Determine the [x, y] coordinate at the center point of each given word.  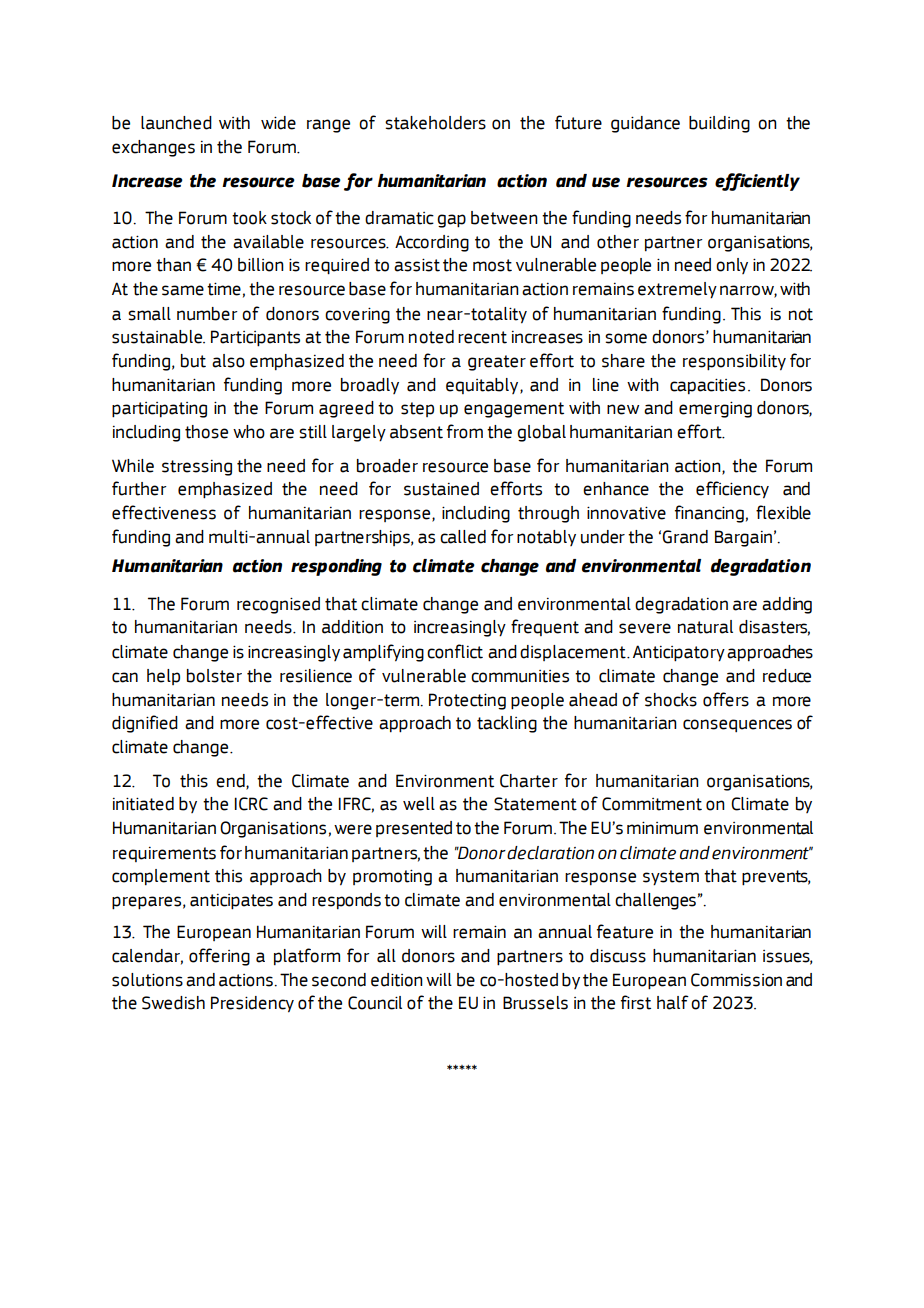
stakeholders [435, 123]
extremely [677, 290]
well [419, 804]
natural [705, 627]
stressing [197, 468]
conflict [455, 651]
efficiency [732, 490]
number [207, 314]
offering [219, 957]
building [719, 124]
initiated [143, 804]
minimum [662, 828]
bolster [214, 676]
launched [176, 123]
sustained [441, 489]
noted [431, 337]
